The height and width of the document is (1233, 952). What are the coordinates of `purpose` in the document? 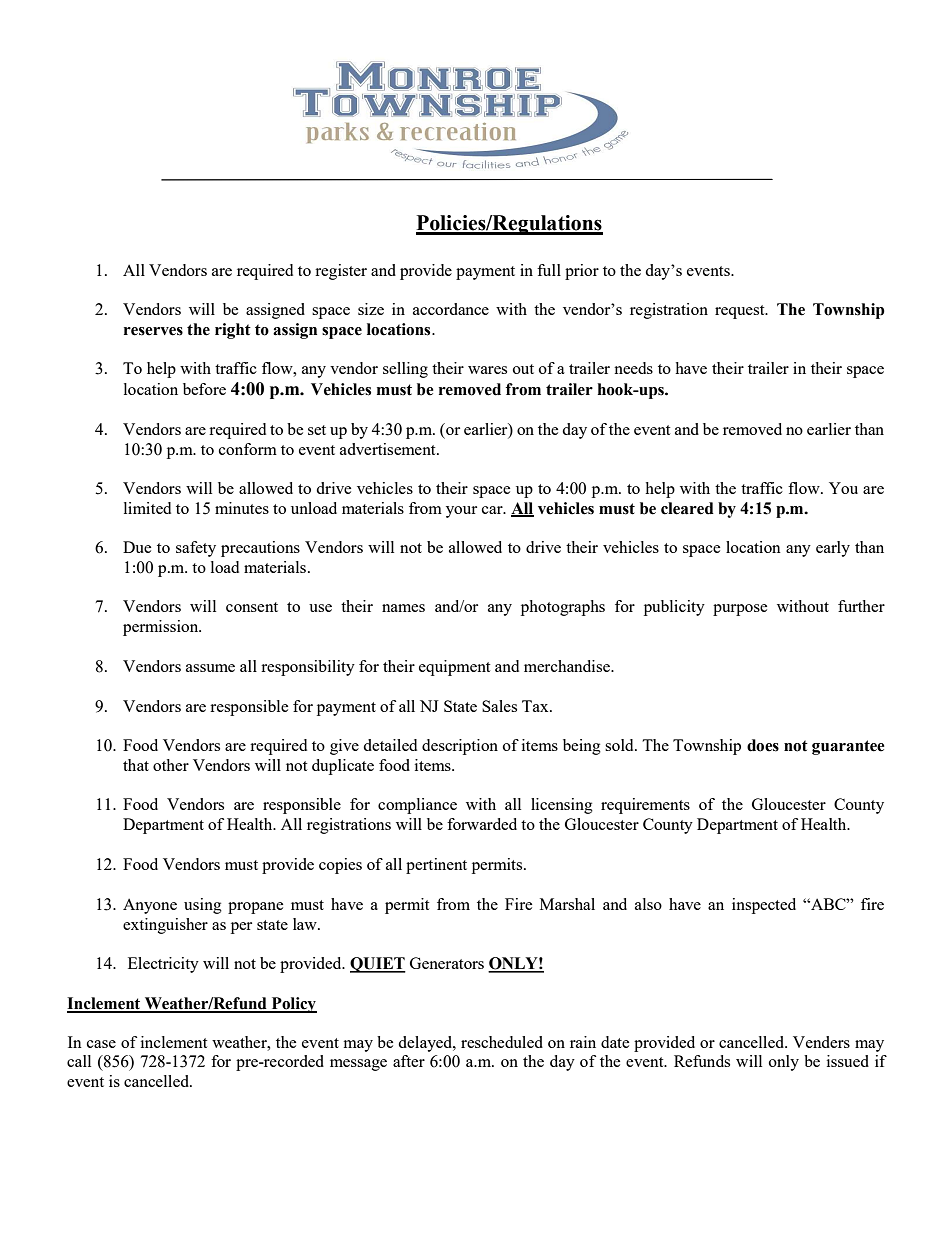 It's located at (740, 610).
